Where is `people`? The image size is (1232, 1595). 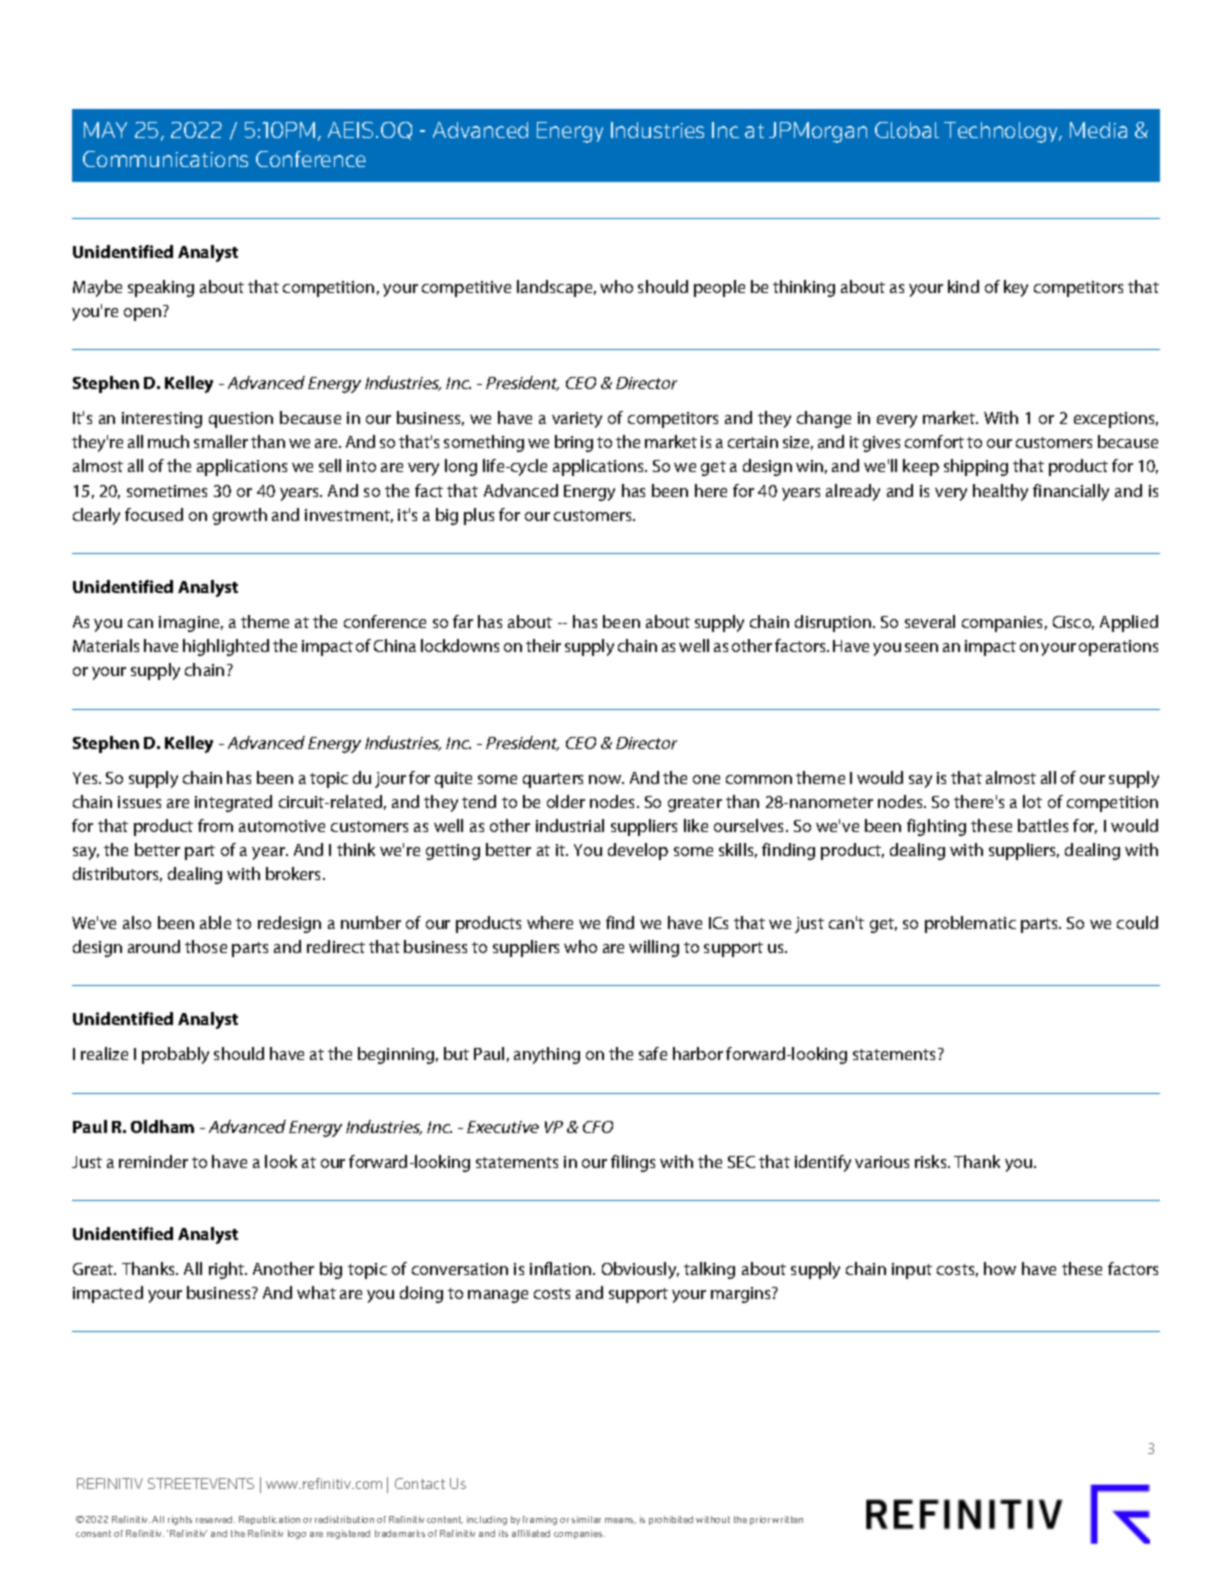
people is located at coordinates (719, 288).
